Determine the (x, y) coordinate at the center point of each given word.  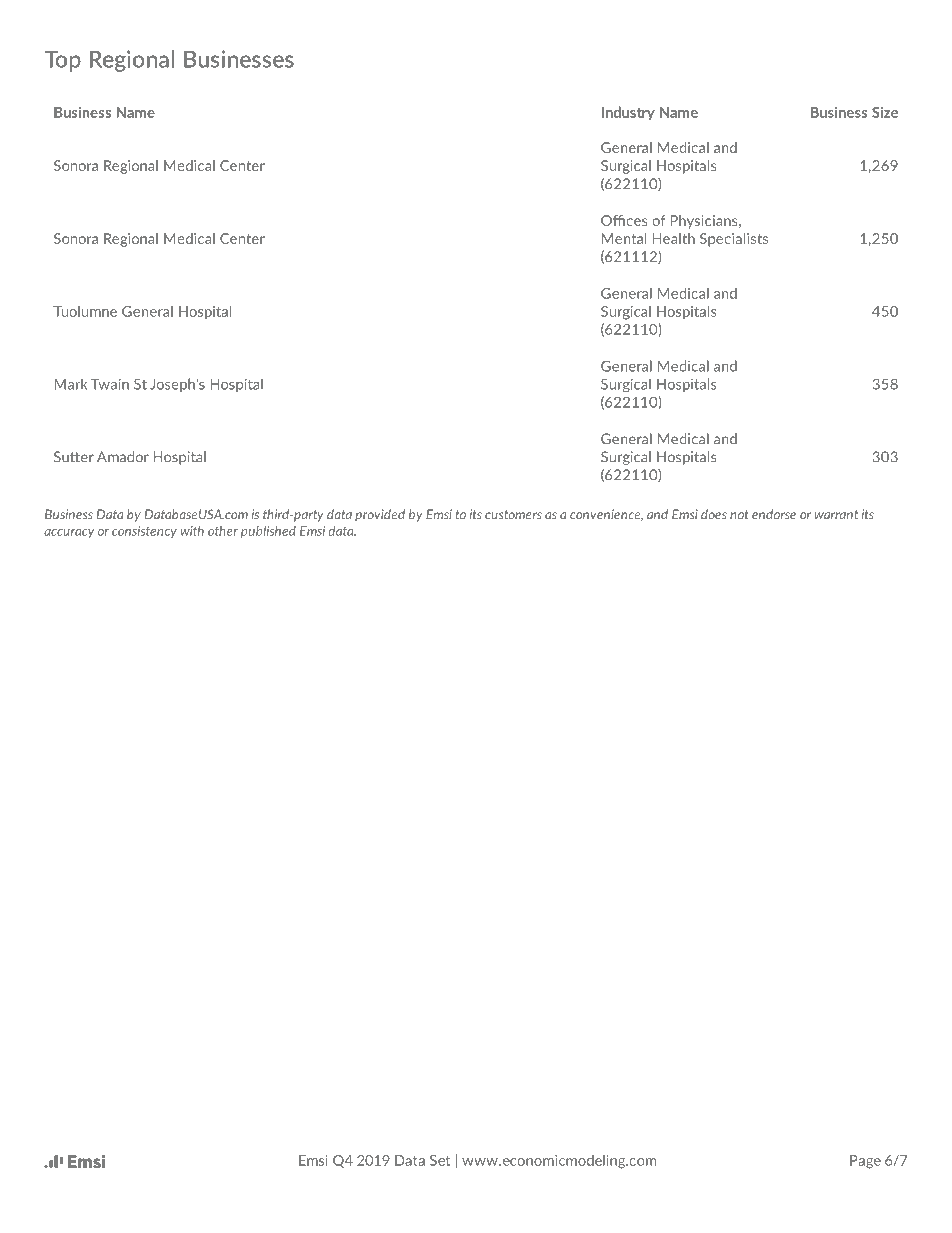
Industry (628, 113)
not (739, 515)
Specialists (734, 240)
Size (885, 112)
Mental (624, 238)
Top (62, 61)
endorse (774, 514)
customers (513, 515)
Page (865, 1162)
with (192, 531)
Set (440, 1160)
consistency (144, 532)
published (268, 532)
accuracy (69, 533)
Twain (110, 384)
